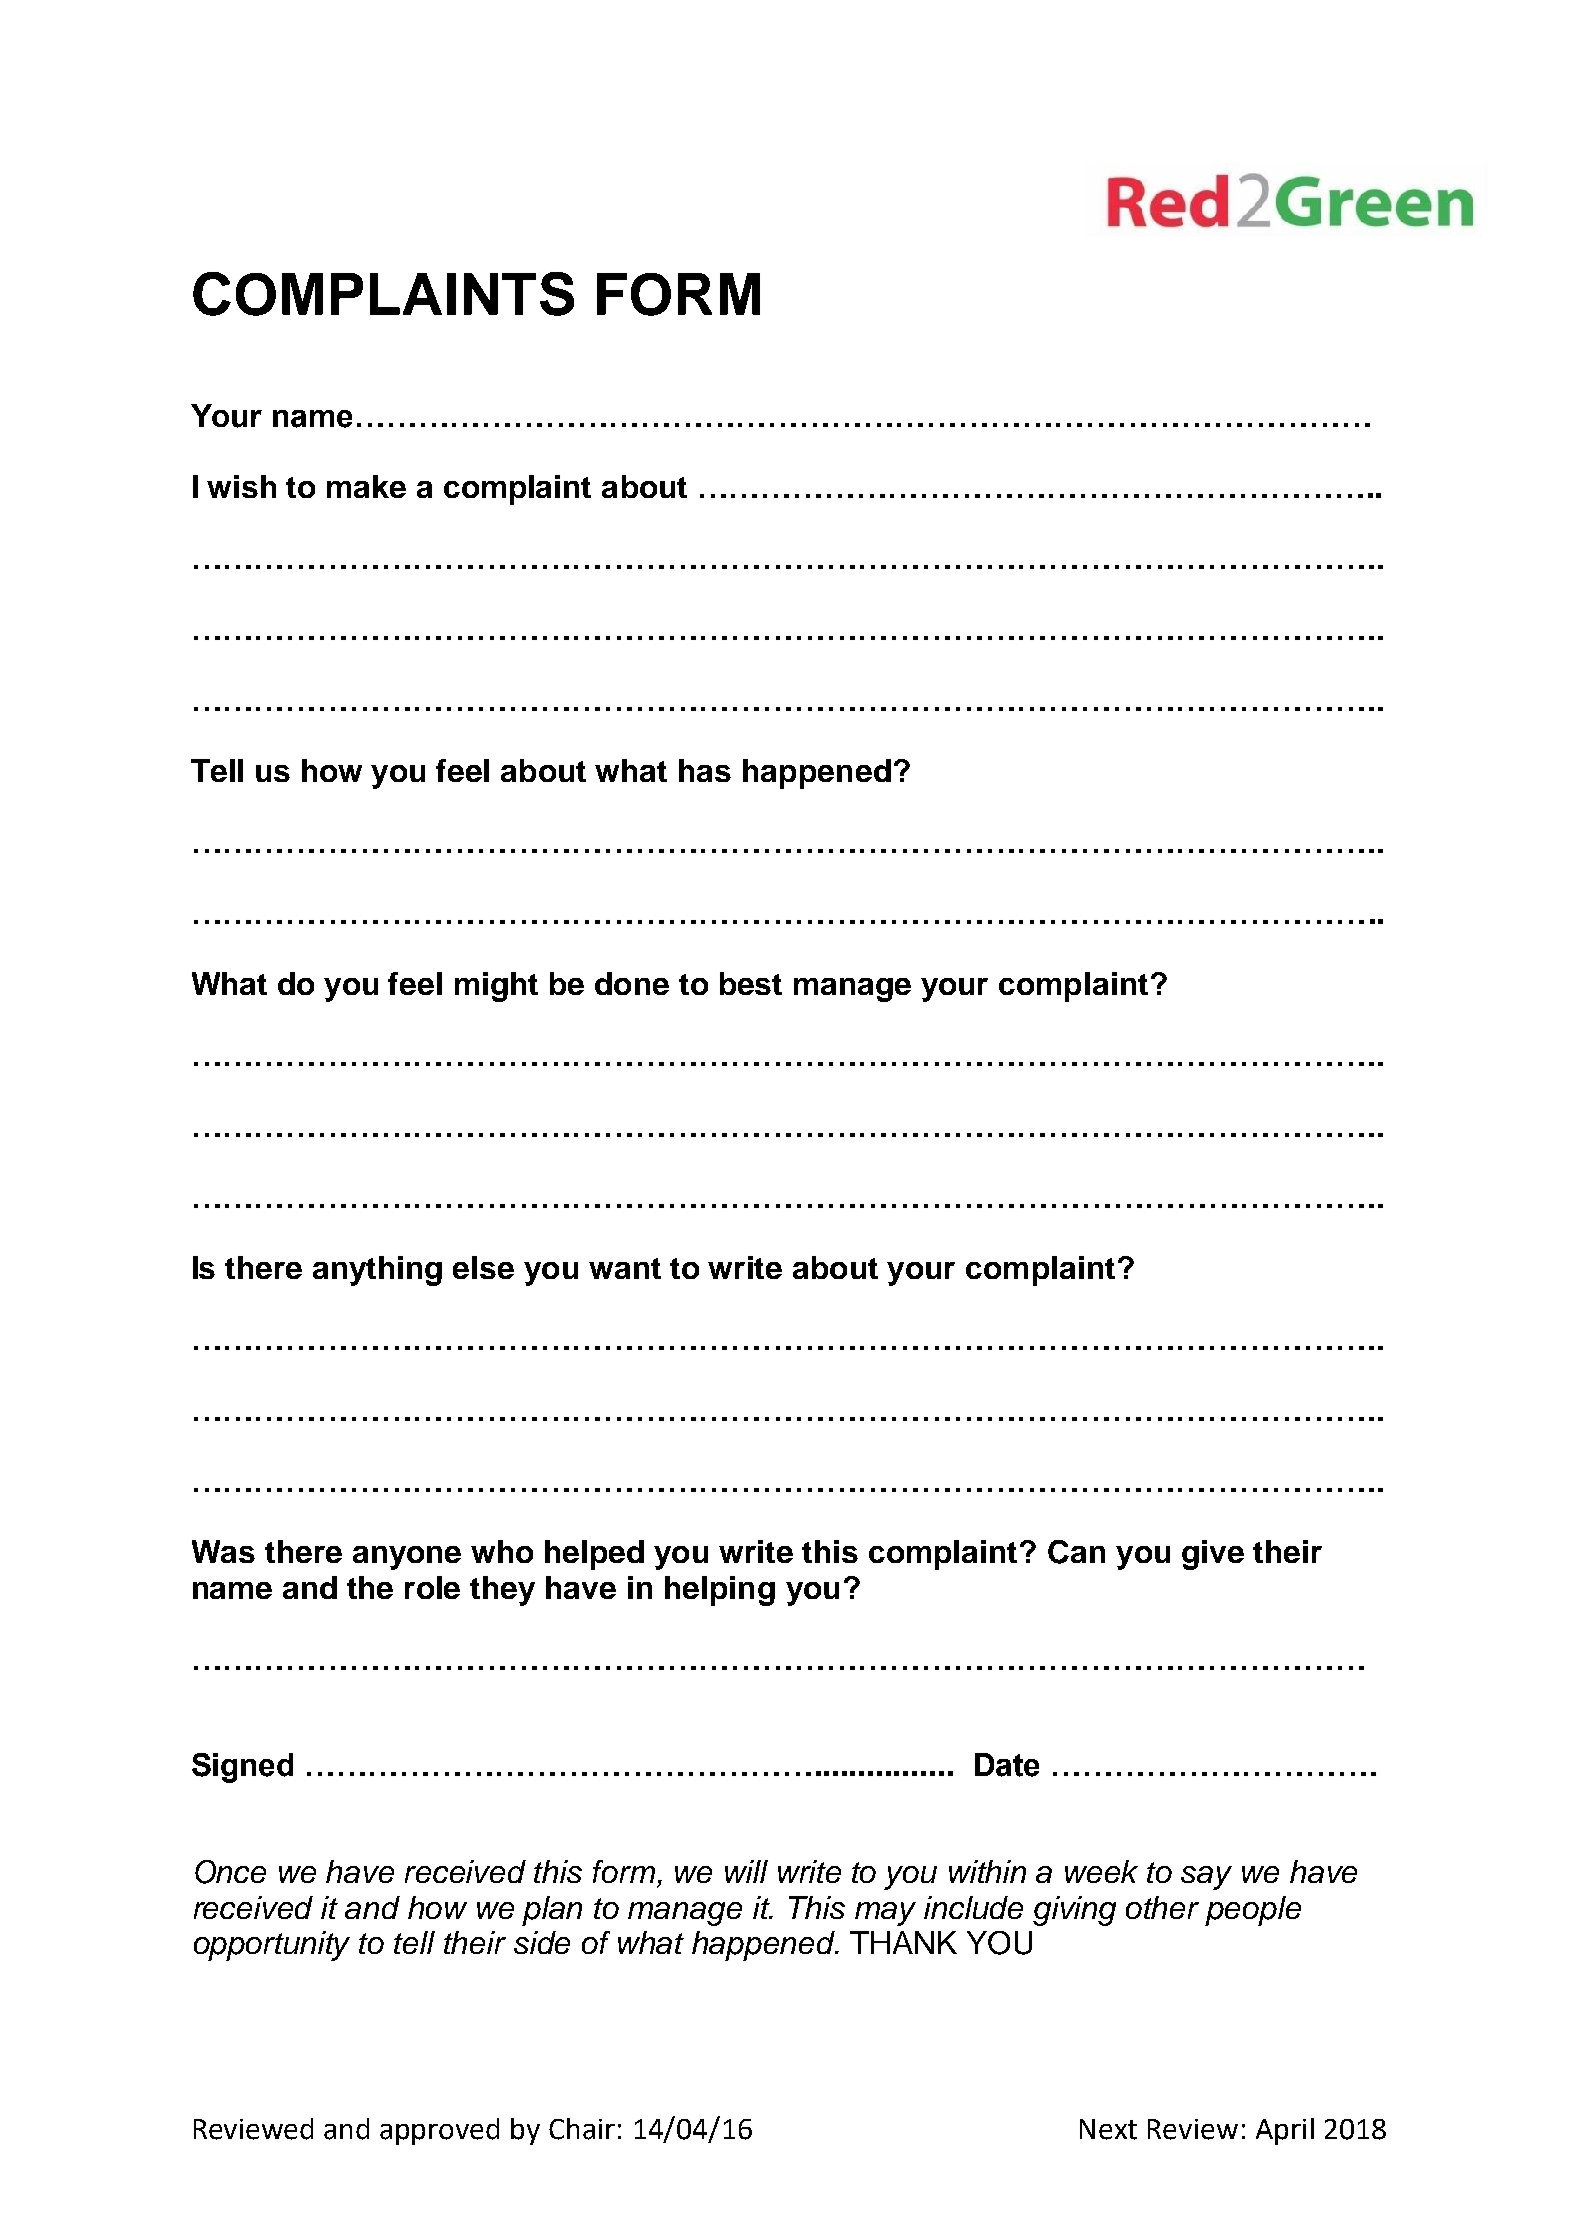 The height and width of the page is (2230, 1577). I want to click on Chair, so click(582, 2129).
